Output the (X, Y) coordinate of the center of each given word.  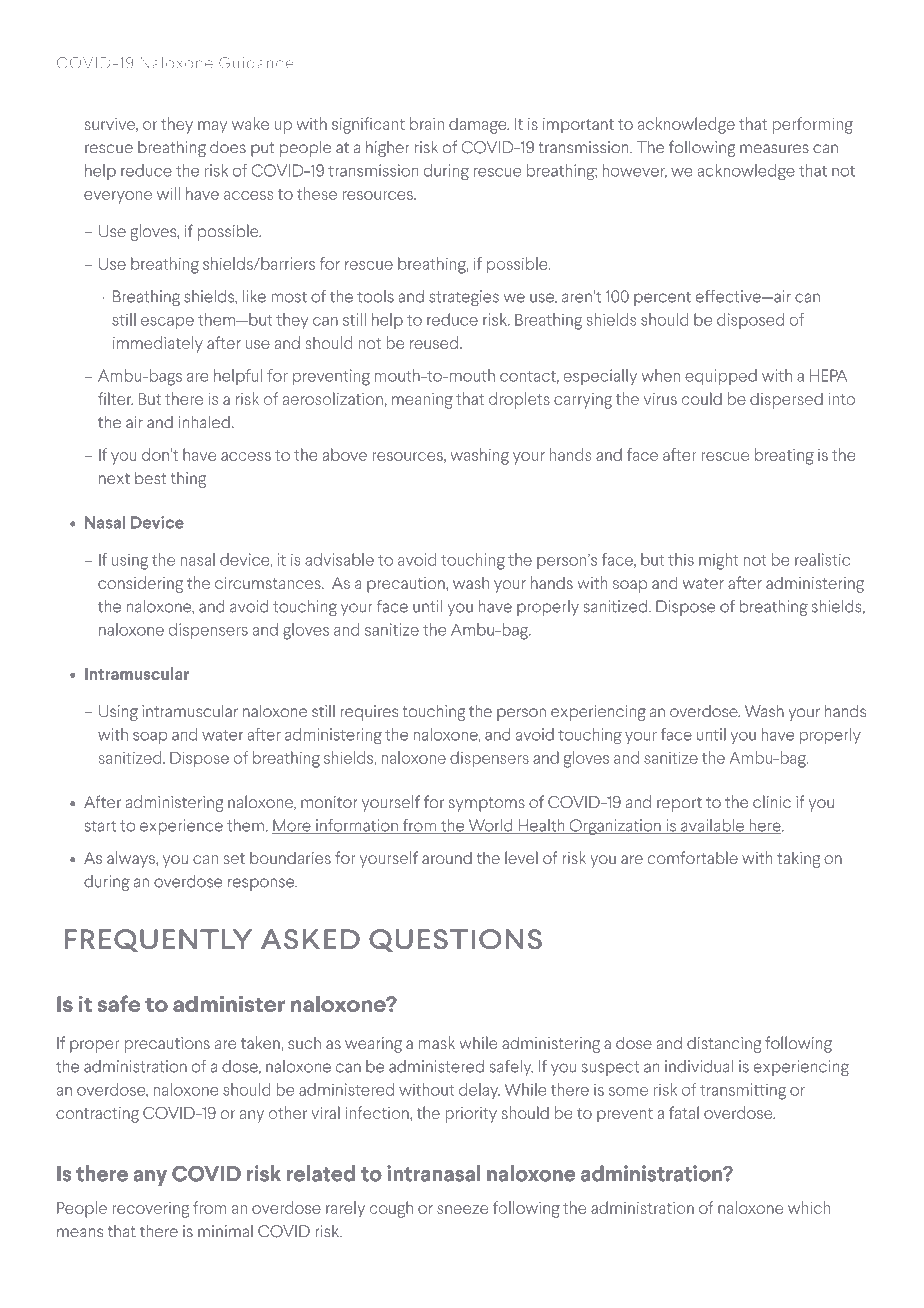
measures (774, 149)
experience (181, 827)
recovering (151, 1210)
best (150, 478)
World (490, 826)
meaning (422, 401)
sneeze (462, 1209)
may (212, 127)
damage (479, 125)
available (712, 826)
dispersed (786, 400)
